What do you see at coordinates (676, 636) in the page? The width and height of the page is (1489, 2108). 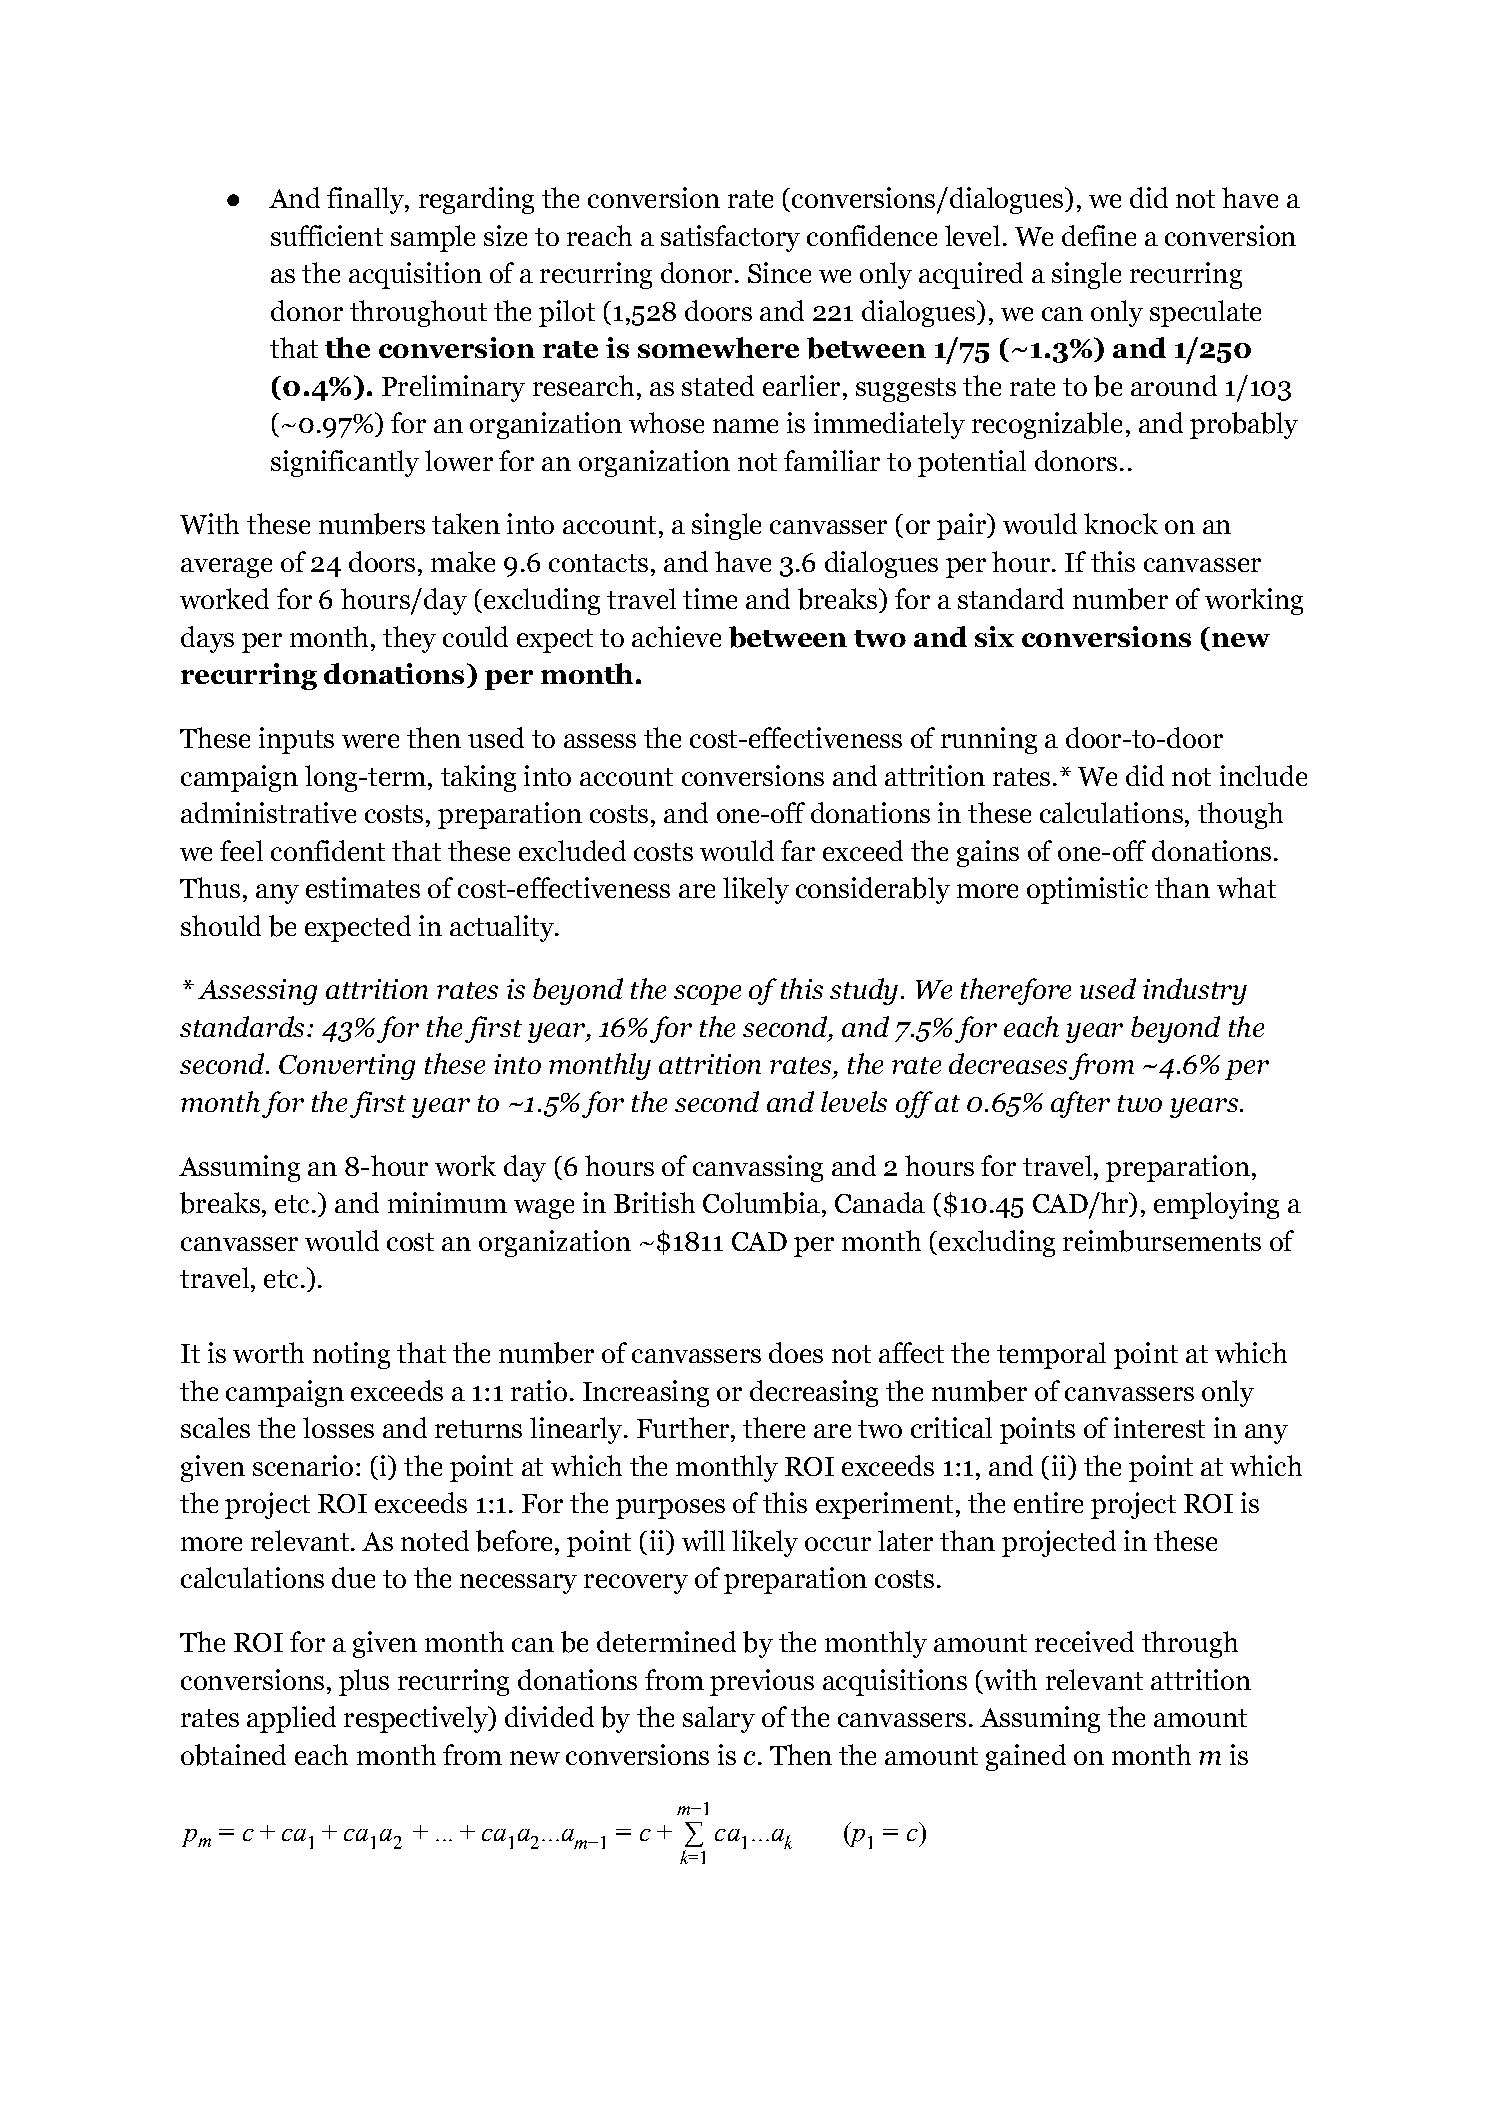 I see `achieve` at bounding box center [676, 636].
